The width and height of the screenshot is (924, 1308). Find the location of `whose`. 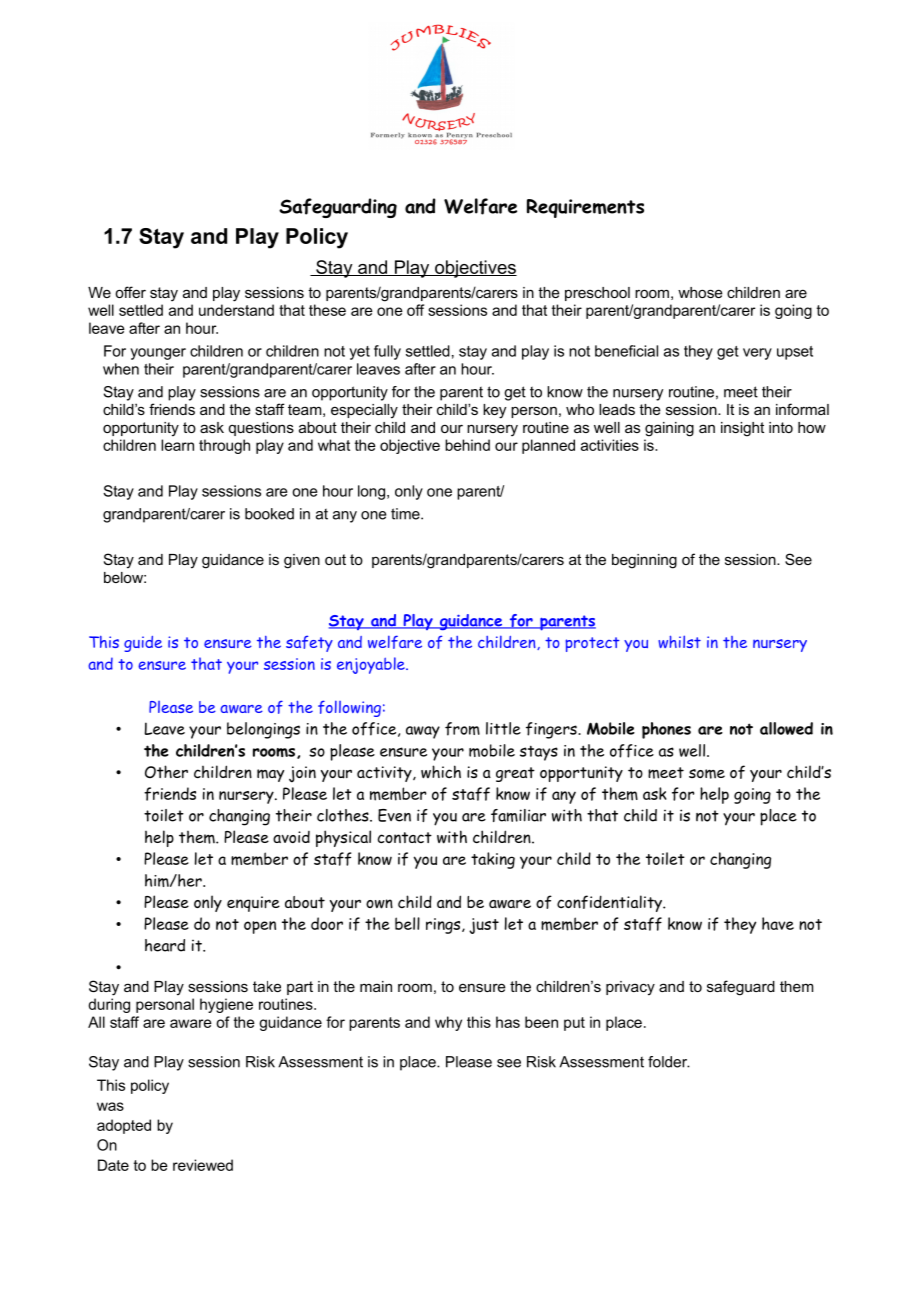

whose is located at coordinates (700, 292).
